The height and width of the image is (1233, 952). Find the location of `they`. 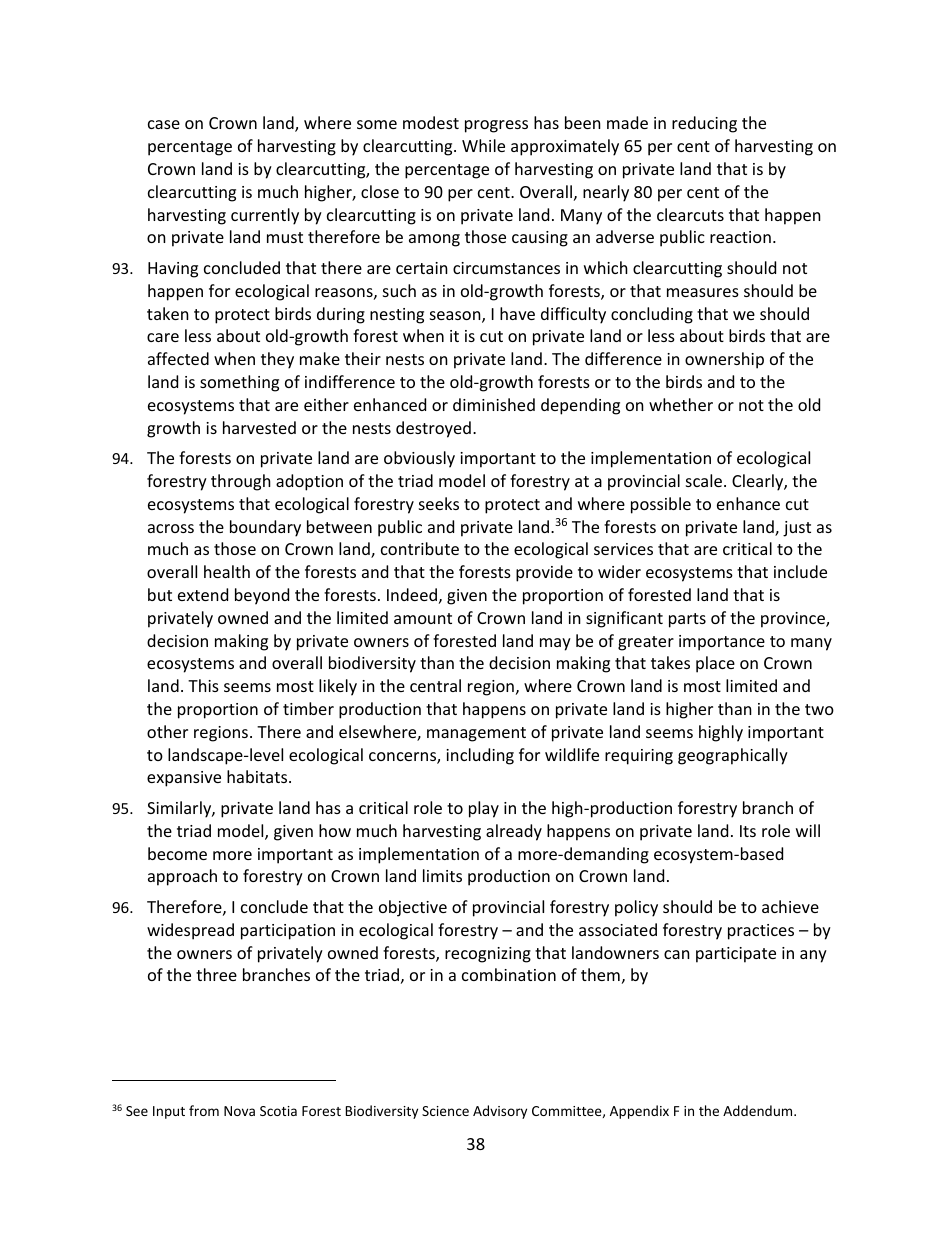

they is located at coordinates (277, 360).
